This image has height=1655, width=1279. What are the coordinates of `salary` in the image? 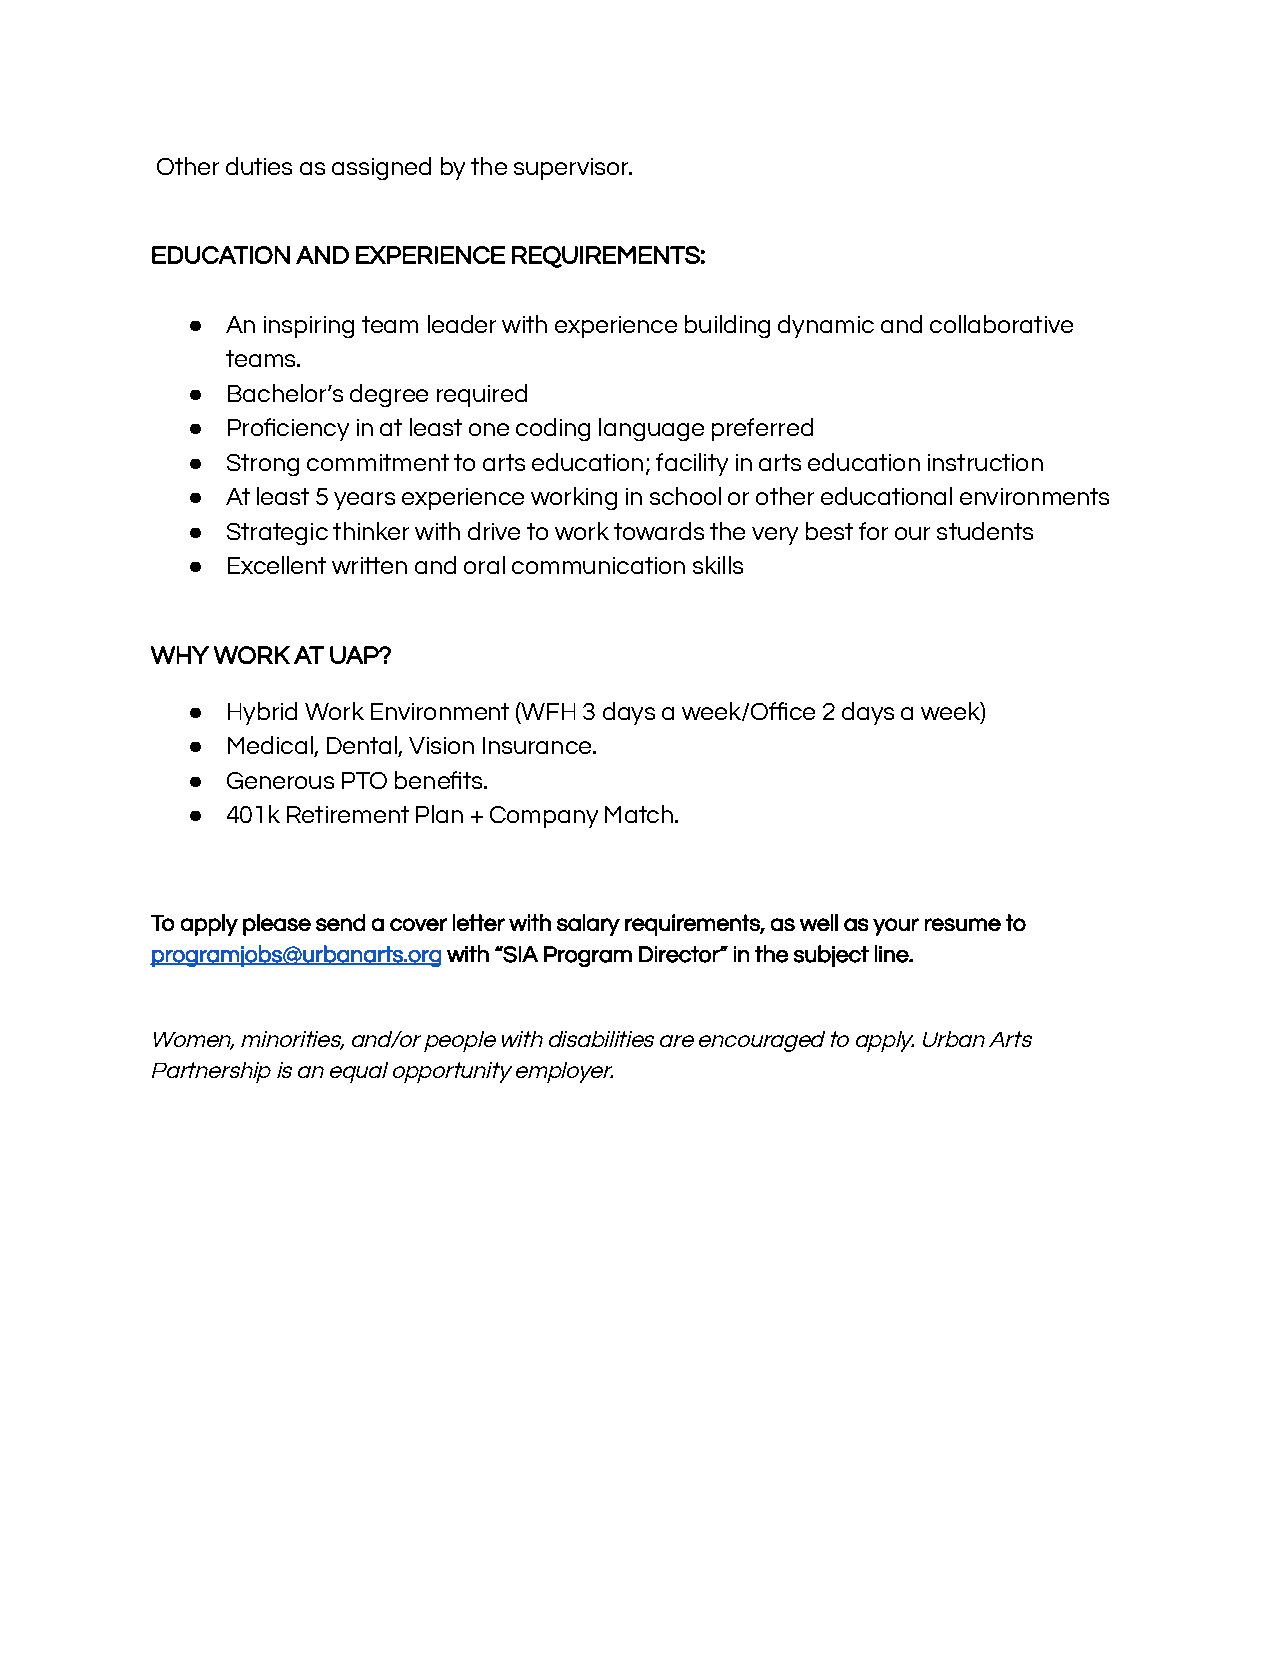 It's located at (588, 925).
